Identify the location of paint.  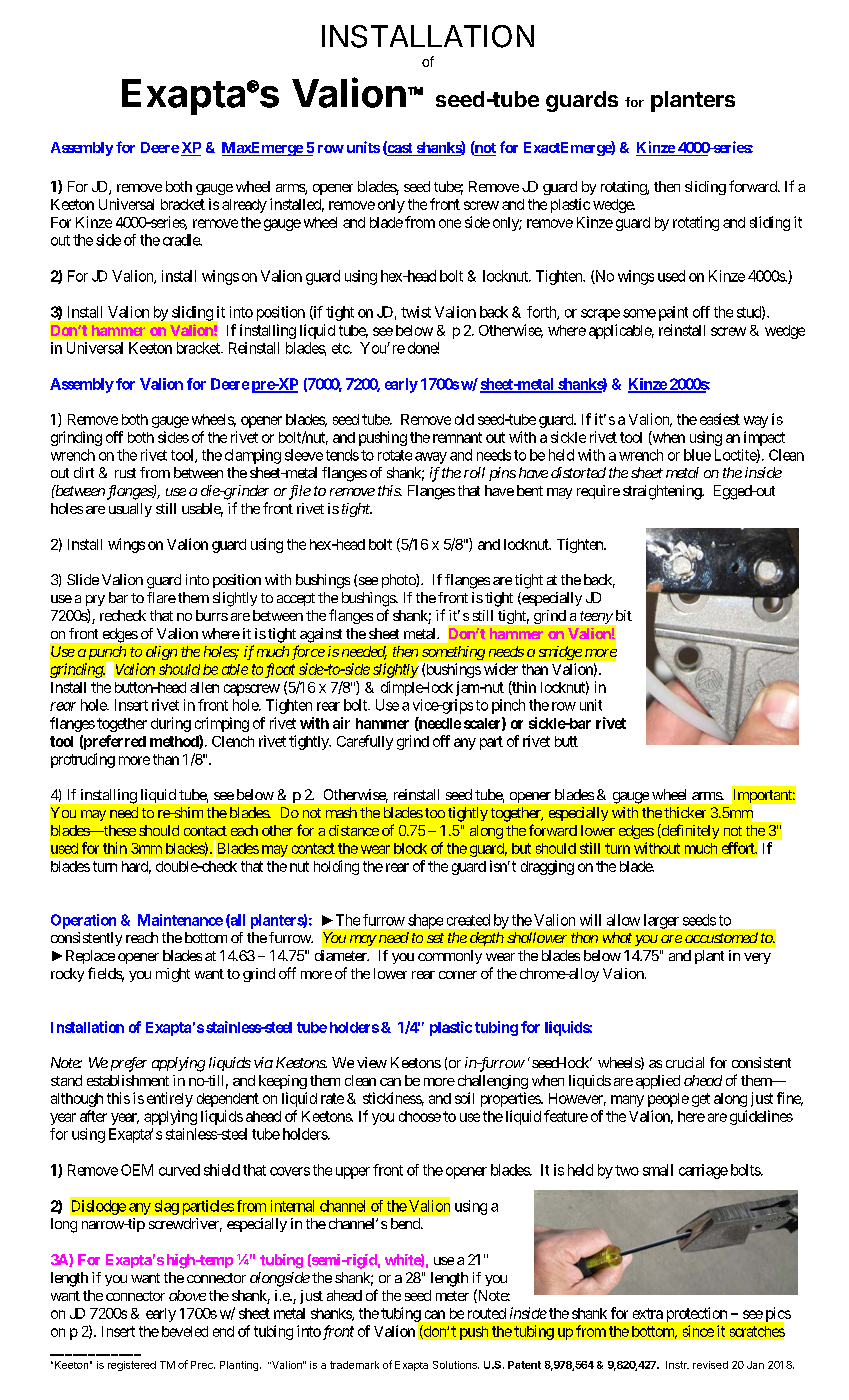
(673, 313).
